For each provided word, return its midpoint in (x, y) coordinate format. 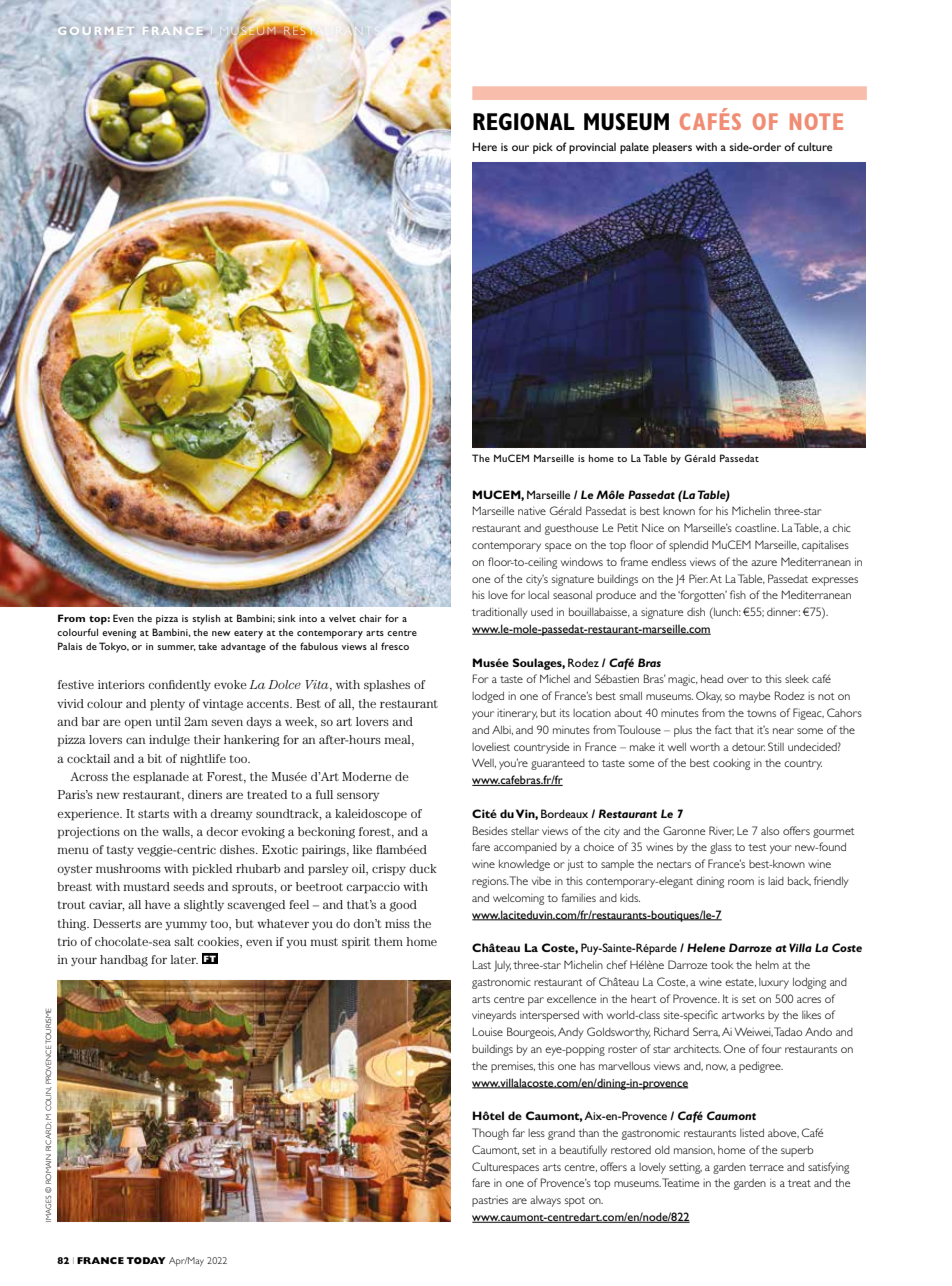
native (532, 511)
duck (423, 868)
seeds (188, 886)
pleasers (672, 148)
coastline (757, 528)
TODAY (146, 1260)
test (757, 847)
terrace (766, 1167)
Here (484, 146)
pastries (490, 1201)
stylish (206, 619)
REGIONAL (524, 122)
